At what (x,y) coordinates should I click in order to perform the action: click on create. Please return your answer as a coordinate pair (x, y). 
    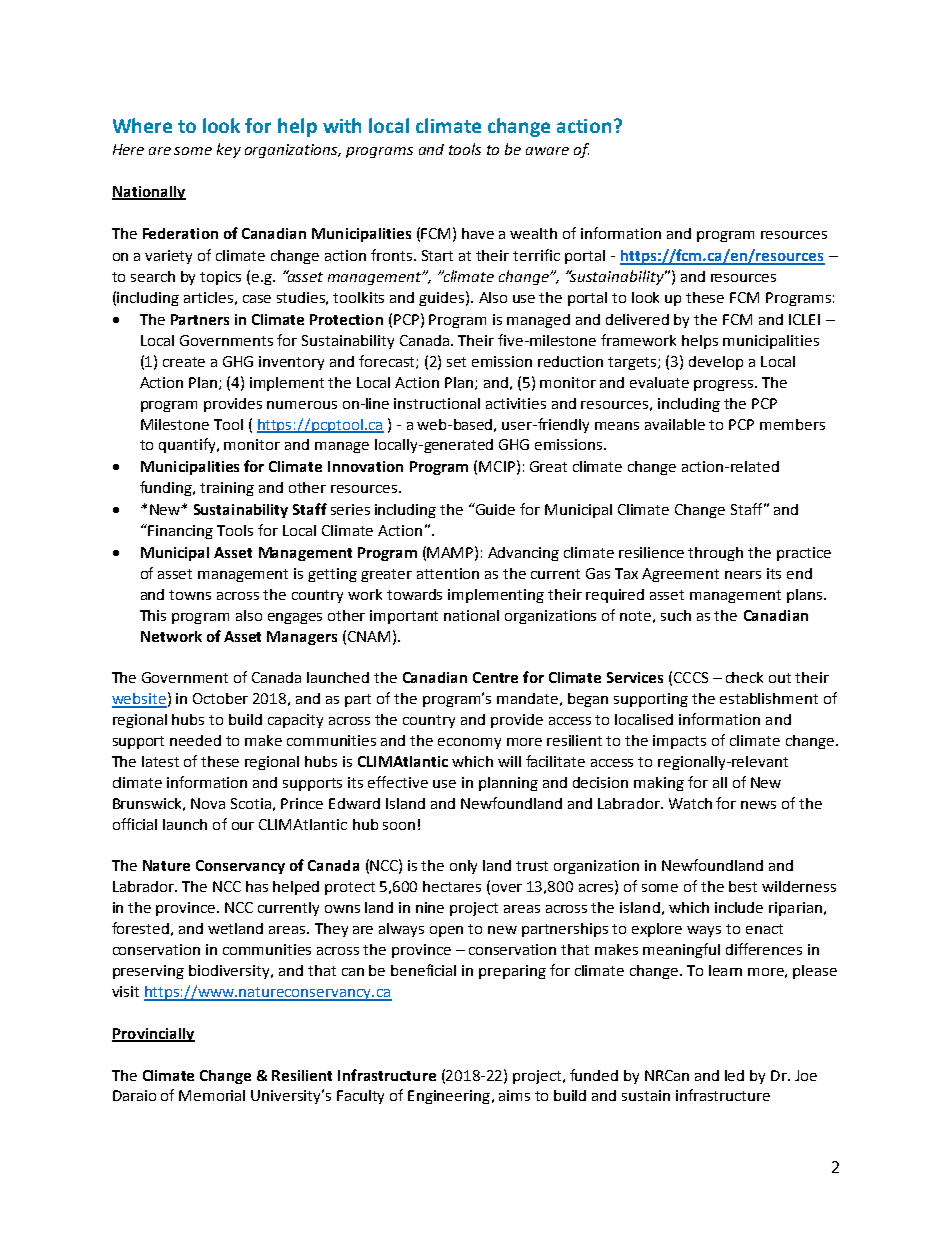
    Looking at the image, I should click on (184, 362).
